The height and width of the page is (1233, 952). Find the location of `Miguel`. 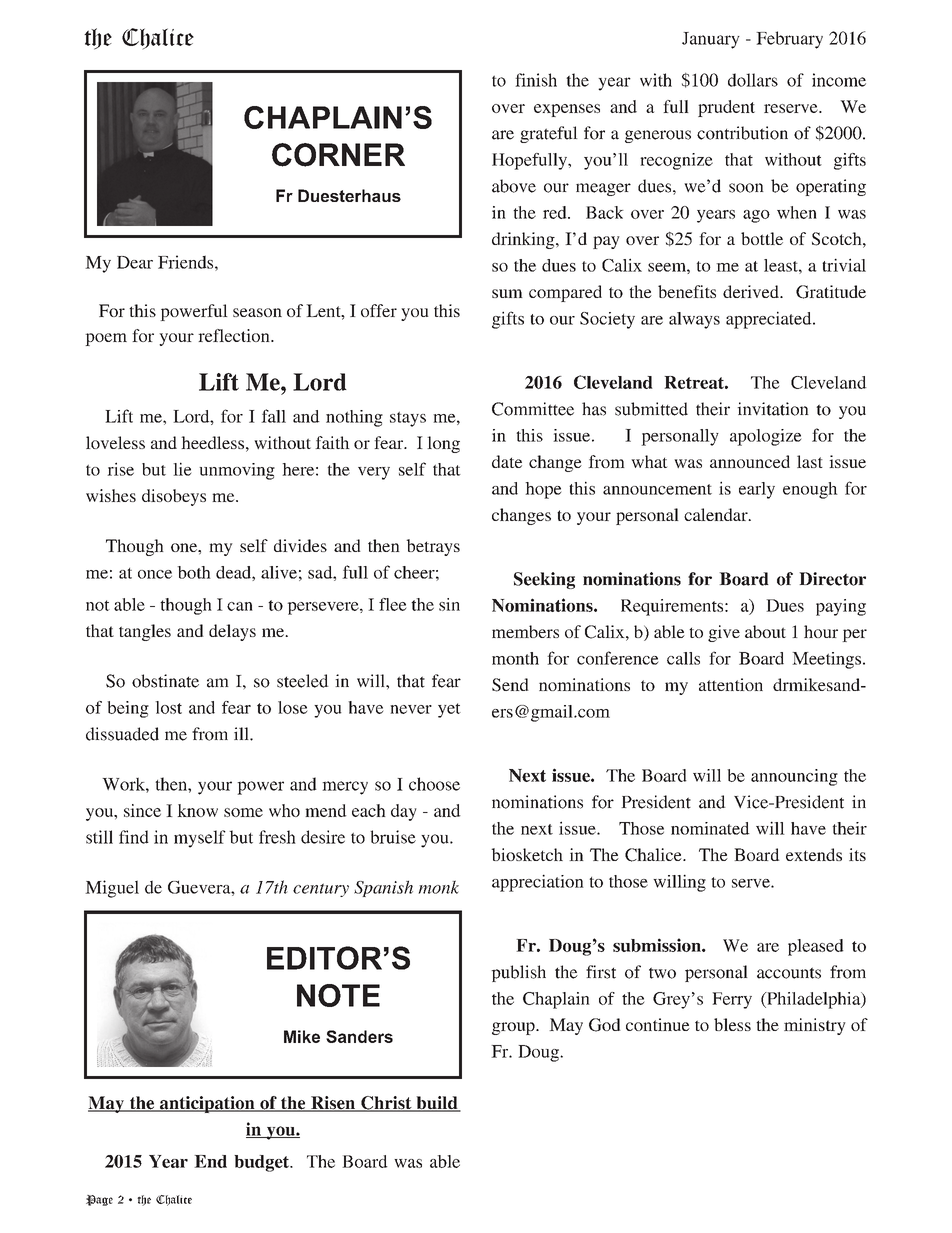

Miguel is located at coordinates (112, 889).
